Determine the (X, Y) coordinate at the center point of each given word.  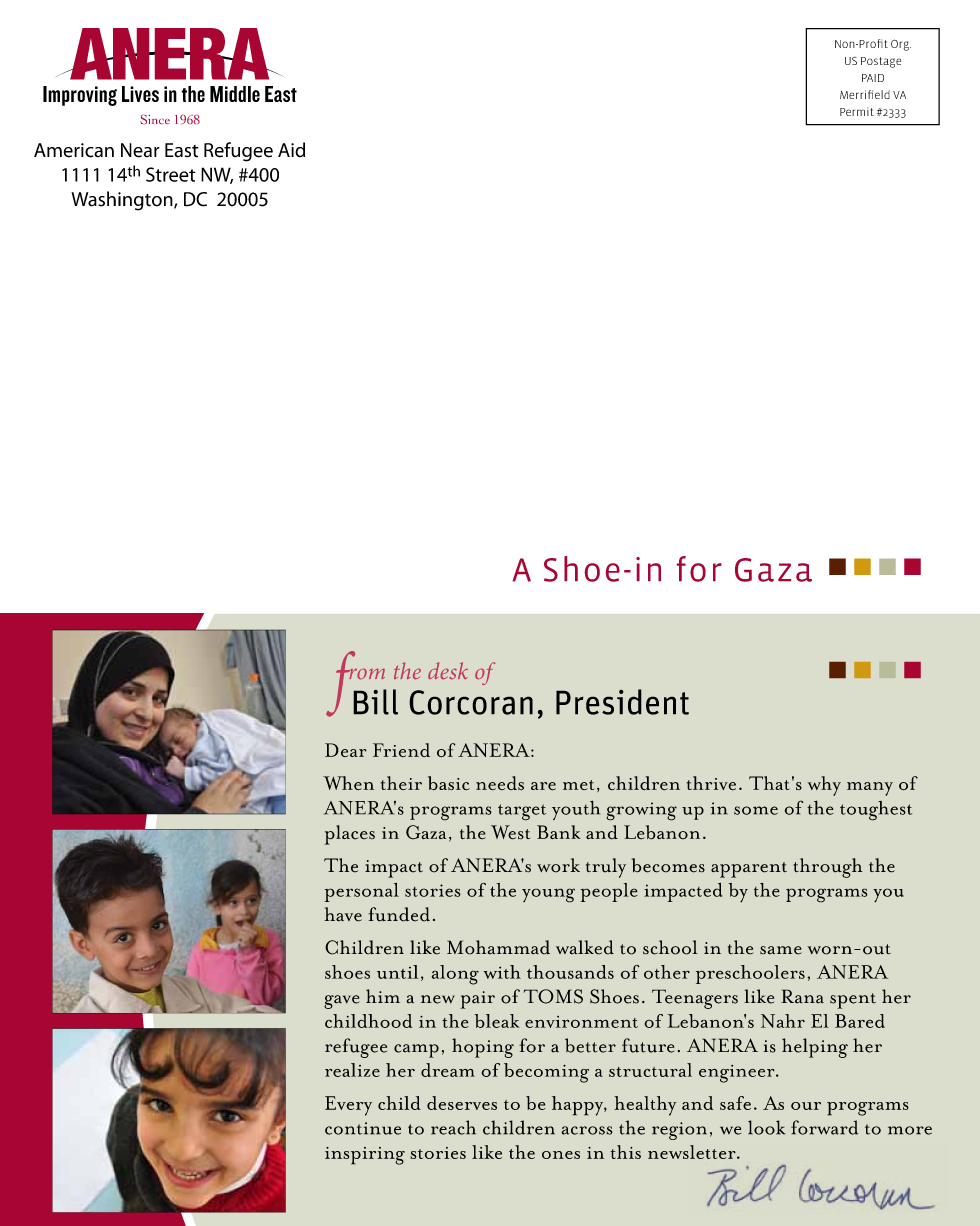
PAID (873, 78)
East (181, 150)
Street (171, 174)
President (622, 702)
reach (453, 1127)
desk (448, 670)
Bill (375, 702)
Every (348, 1106)
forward (825, 1127)
